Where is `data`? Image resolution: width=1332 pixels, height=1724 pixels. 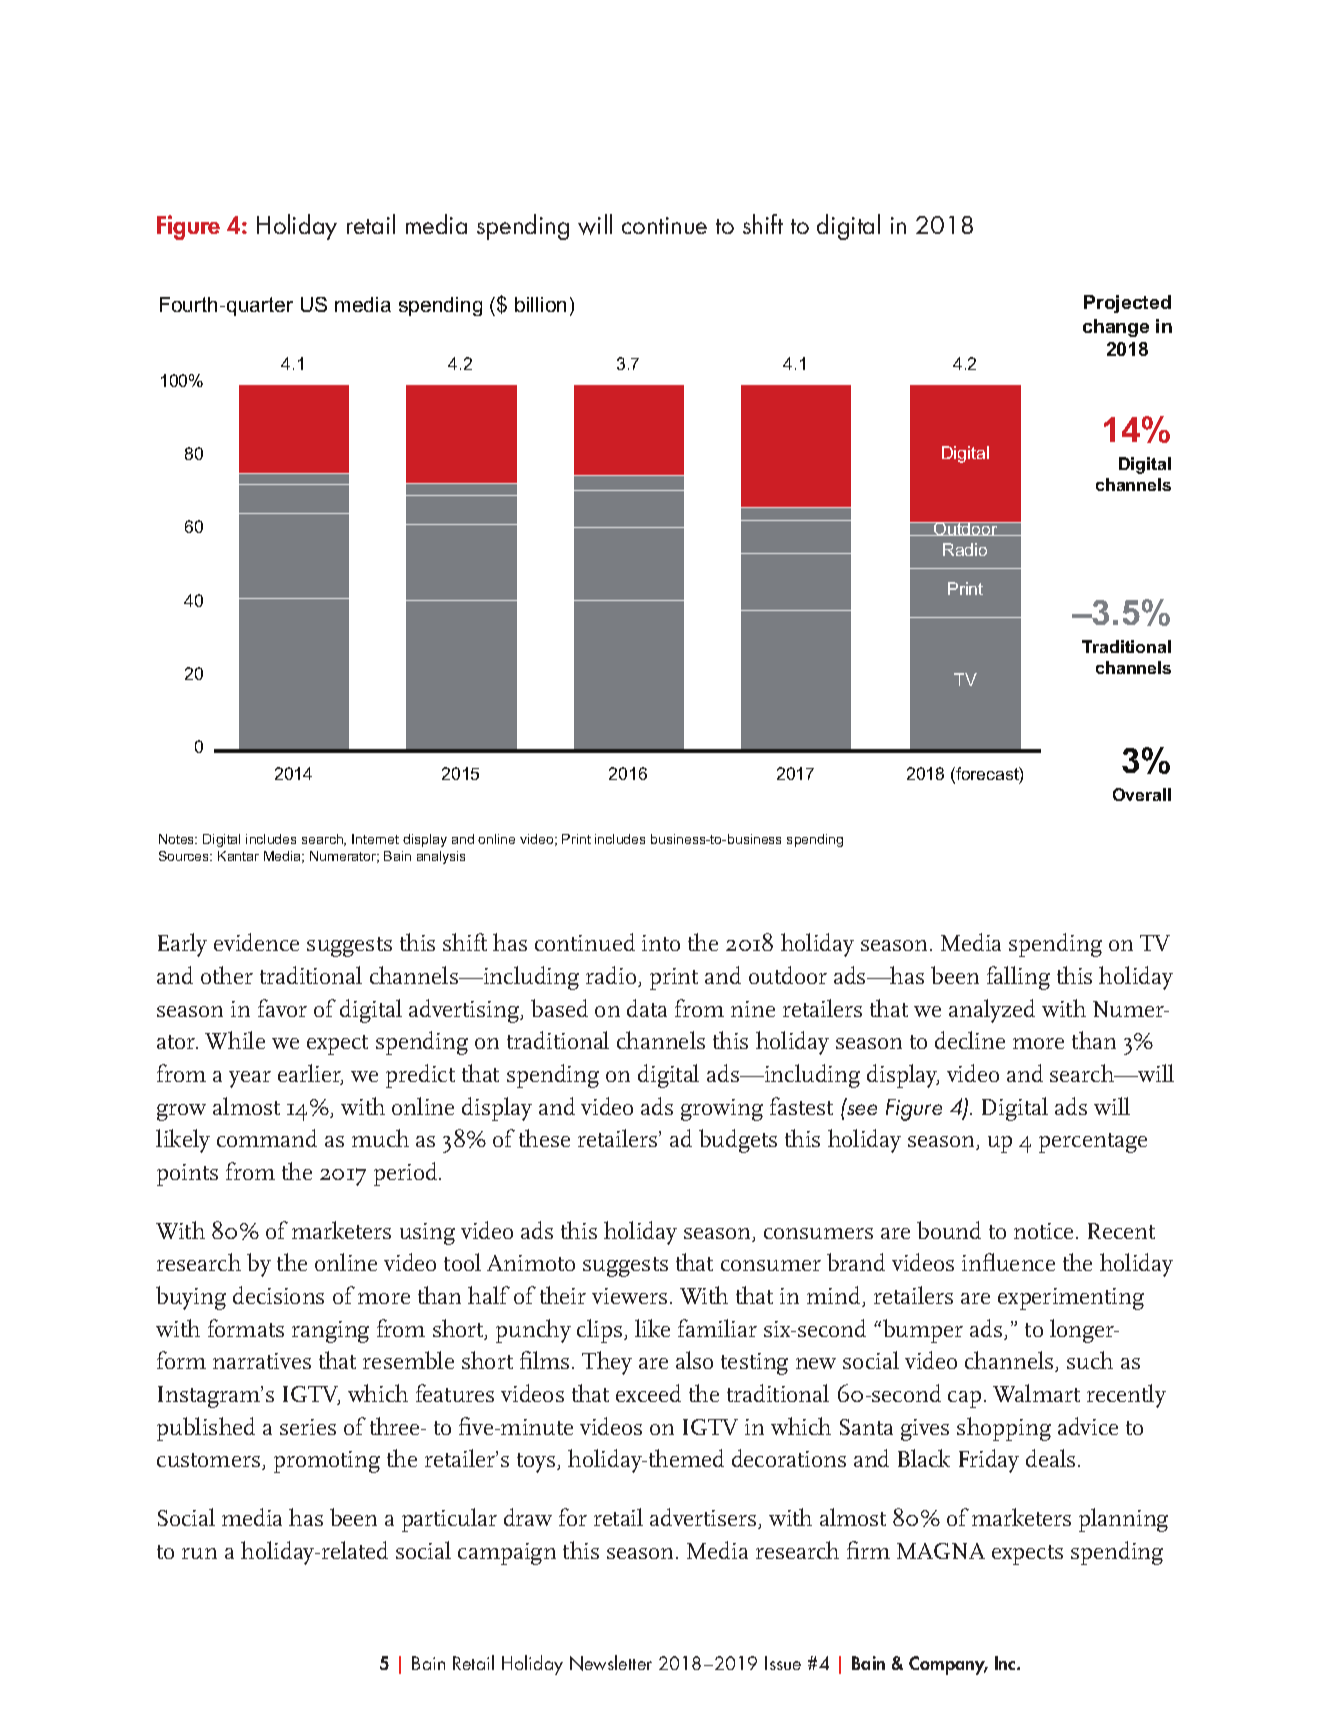 data is located at coordinates (647, 1008).
